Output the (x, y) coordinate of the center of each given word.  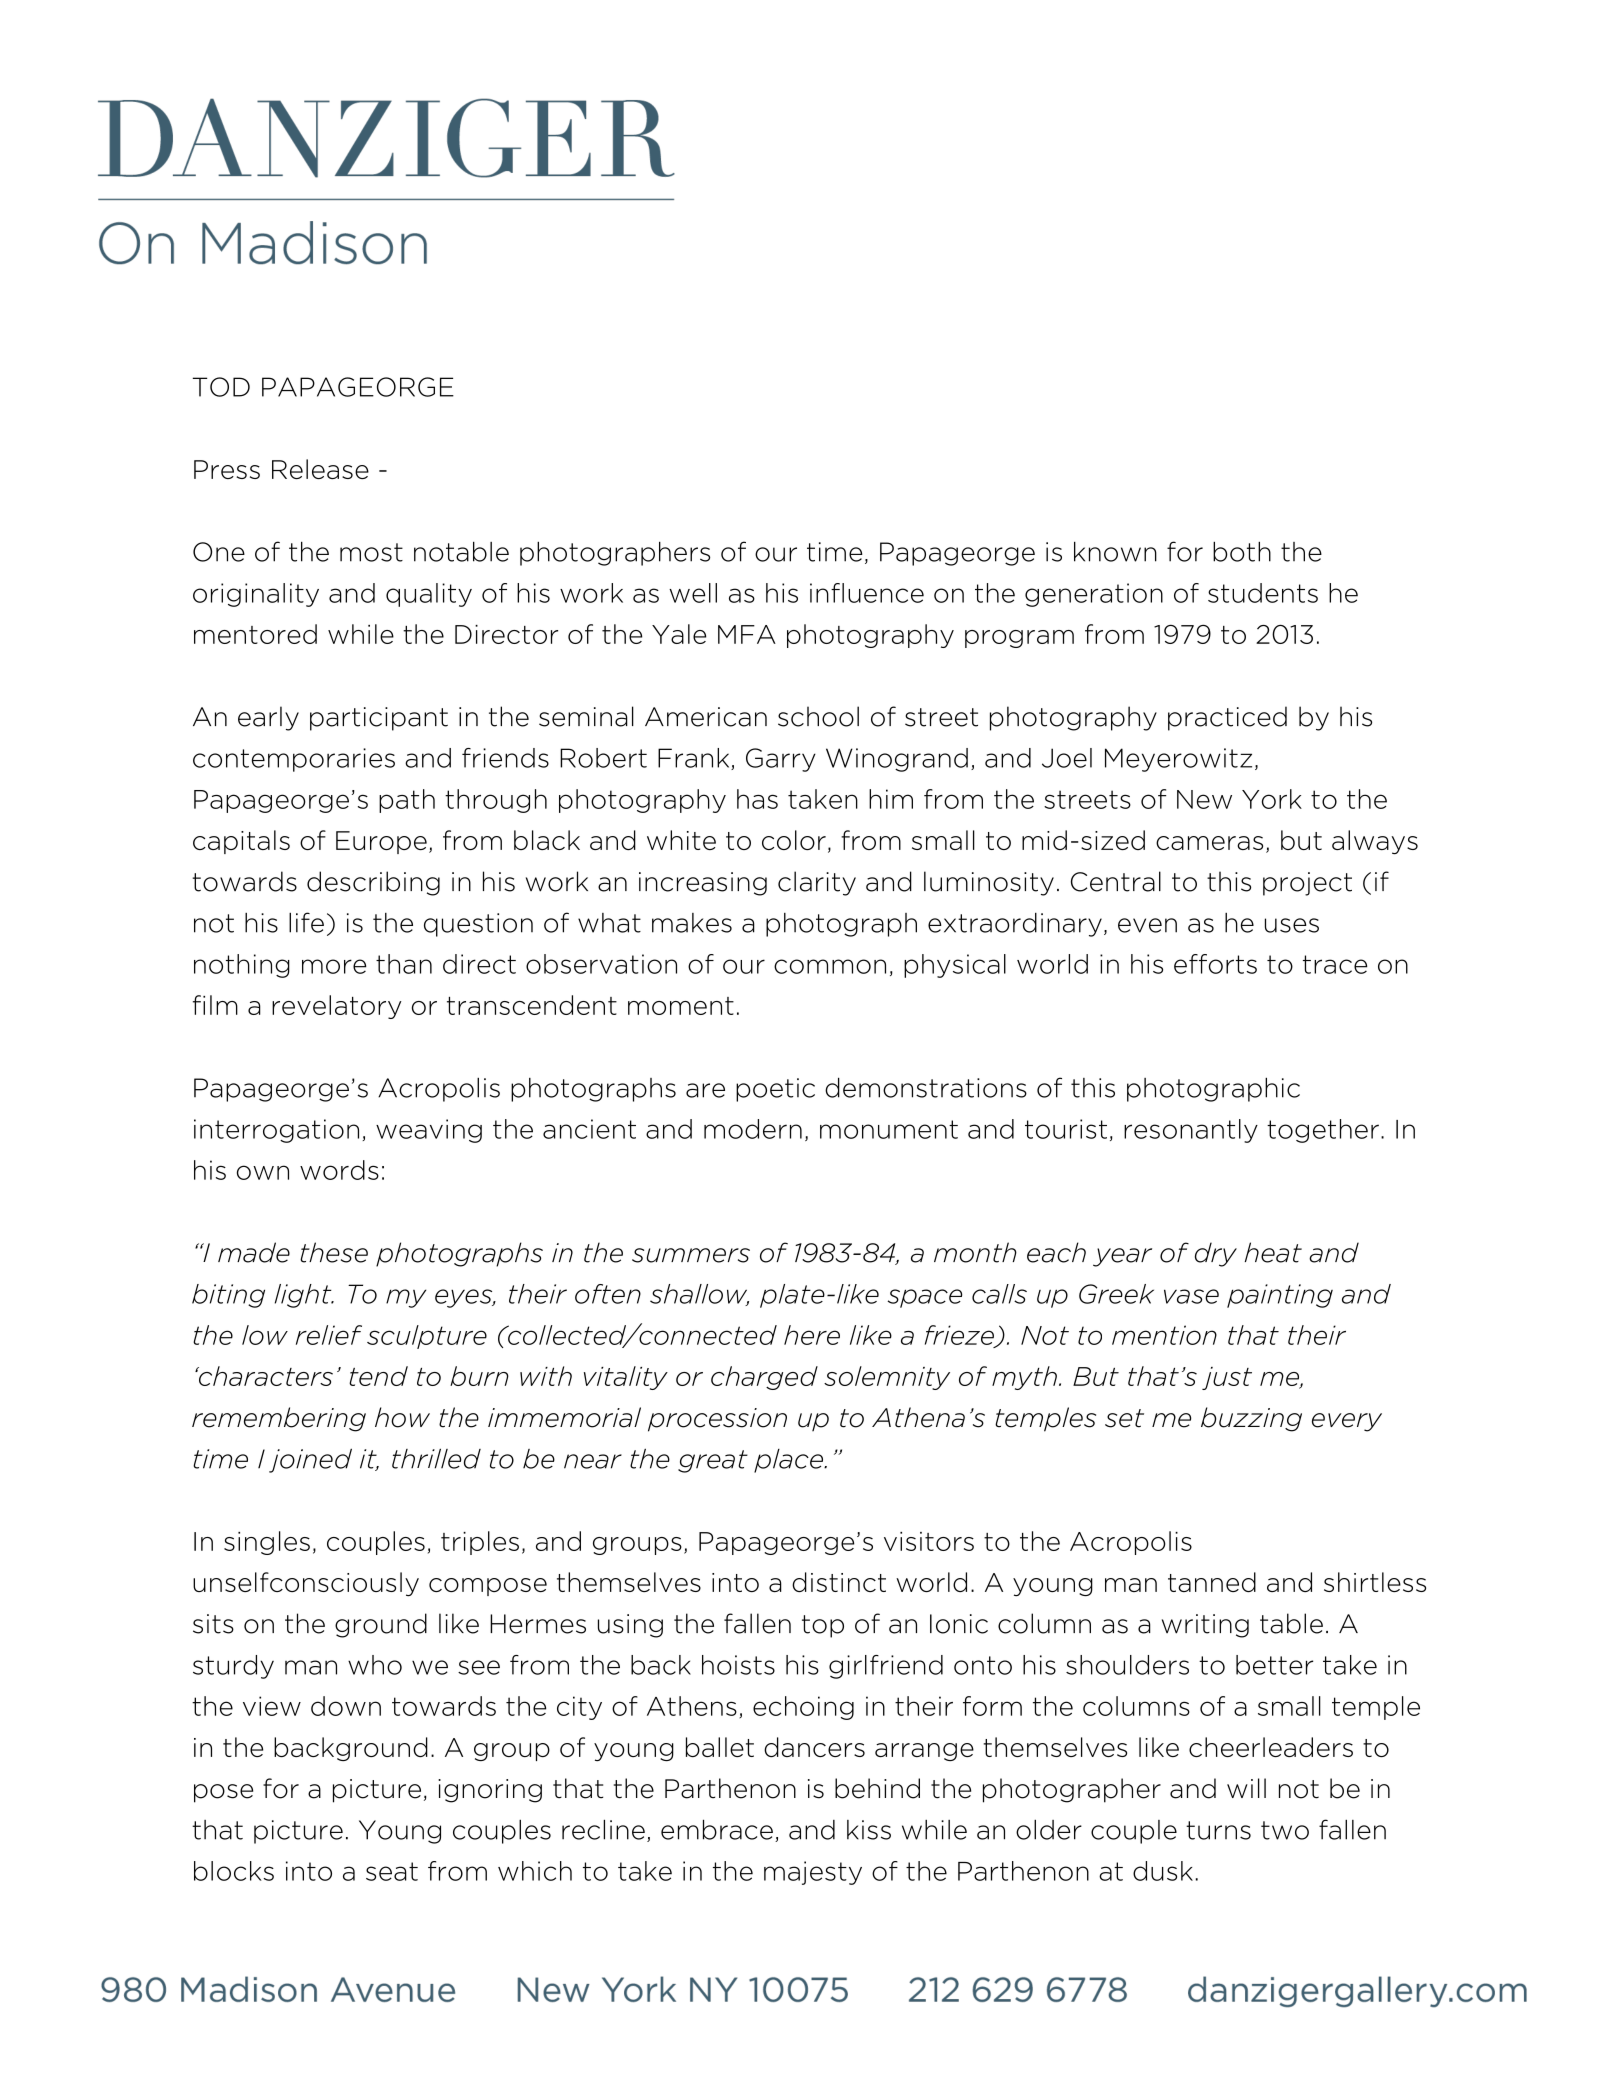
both (1242, 551)
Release (320, 469)
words (339, 1170)
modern (753, 1129)
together (1323, 1131)
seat (392, 1871)
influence (867, 593)
